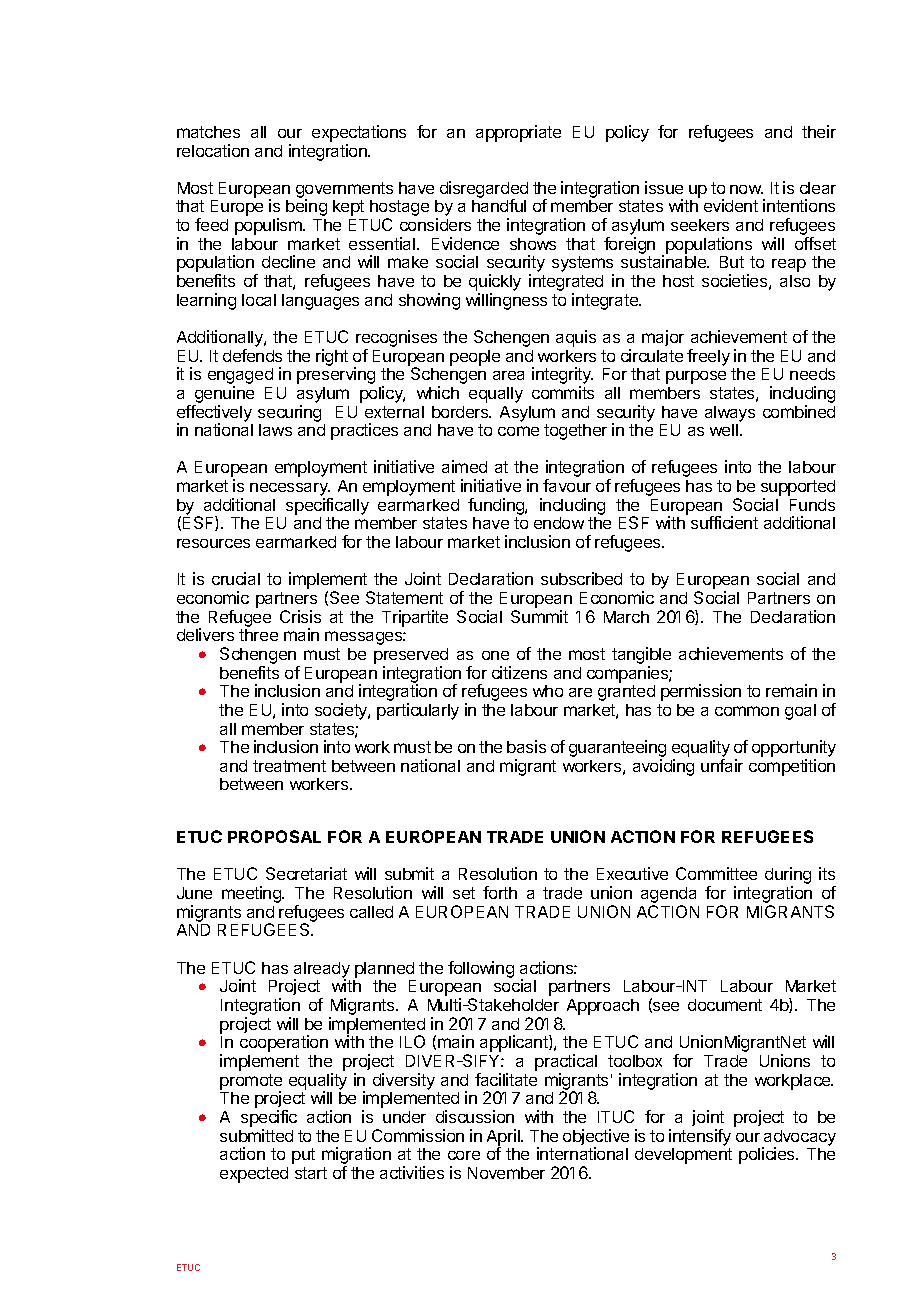  Describe the element at coordinates (730, 414) in the image. I see `always` at that location.
